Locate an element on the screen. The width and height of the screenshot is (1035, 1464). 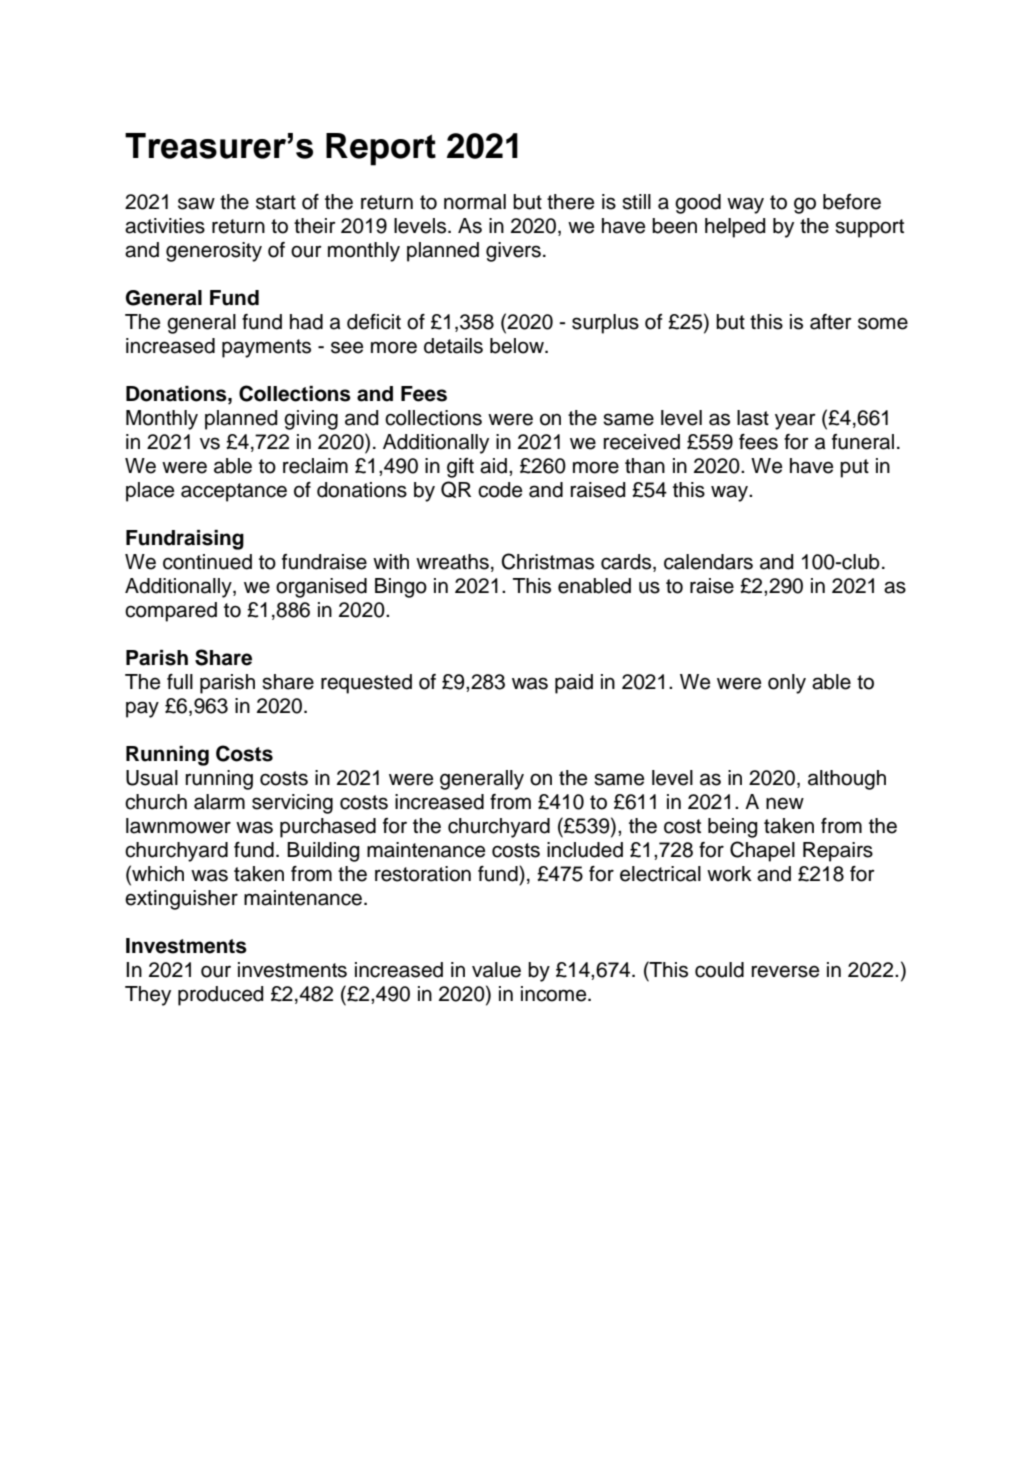
normal is located at coordinates (475, 202).
